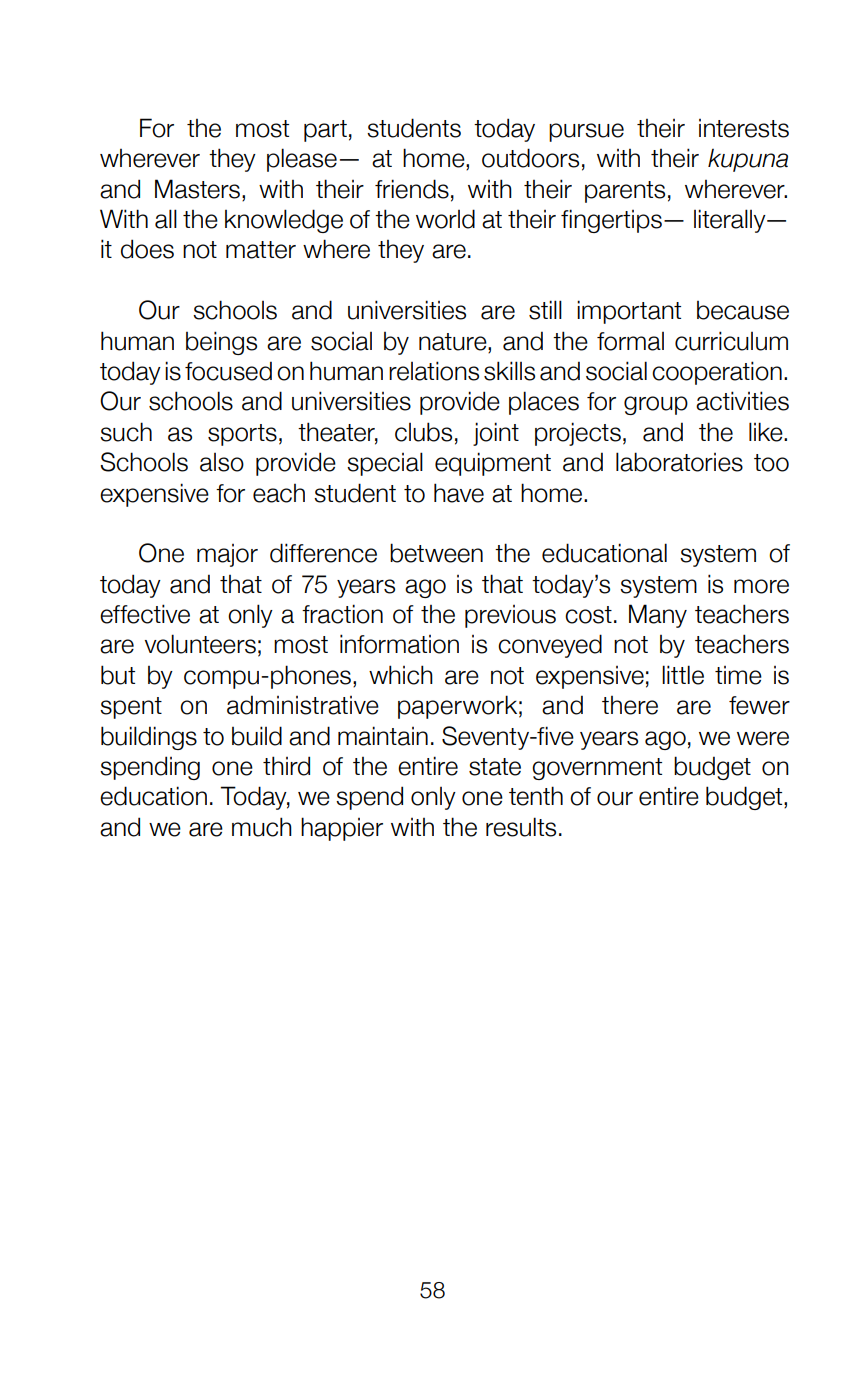 The height and width of the page is (1389, 868). I want to click on interests, so click(744, 128).
